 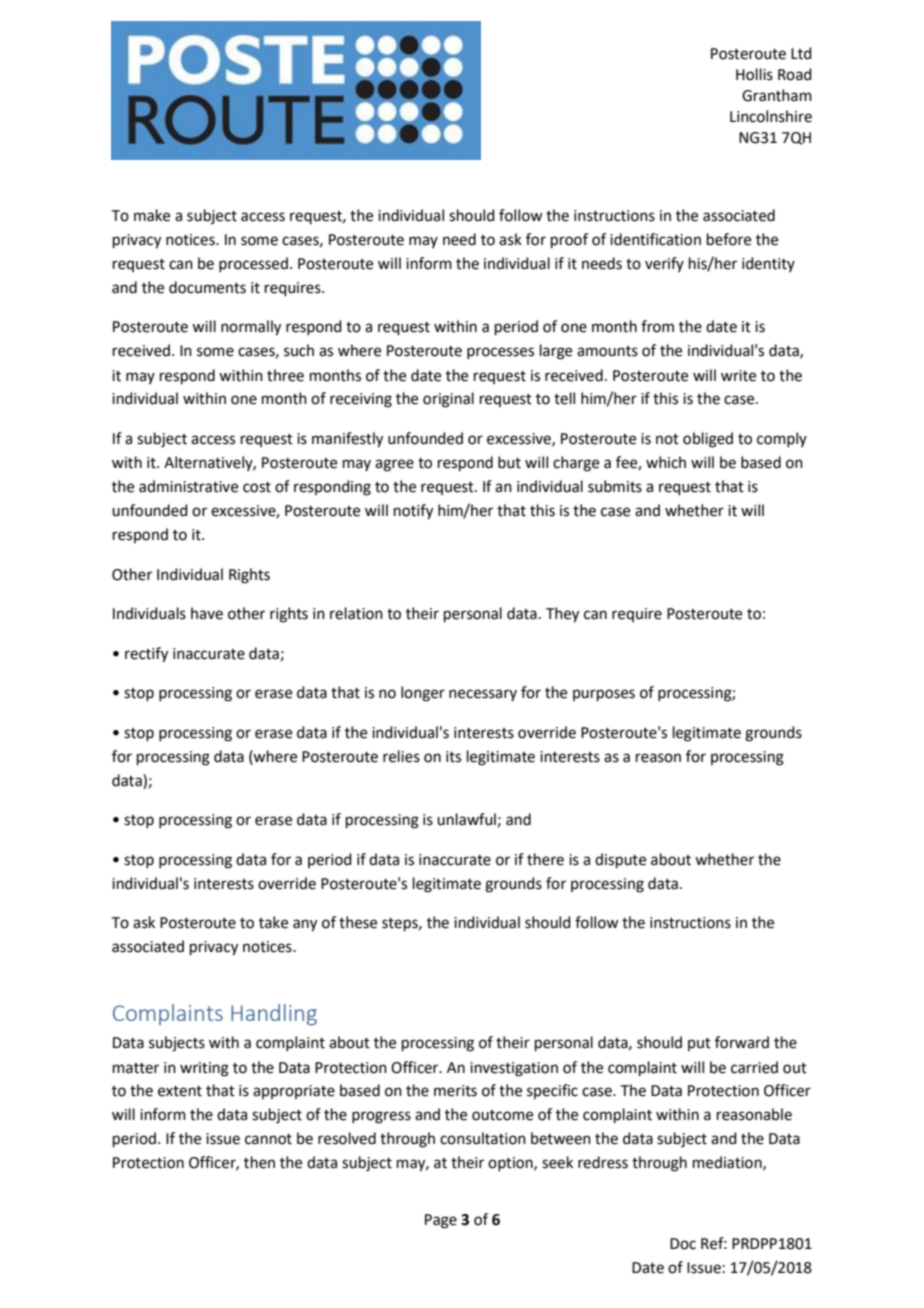 What do you see at coordinates (441, 1221) in the screenshot?
I see `Page` at bounding box center [441, 1221].
